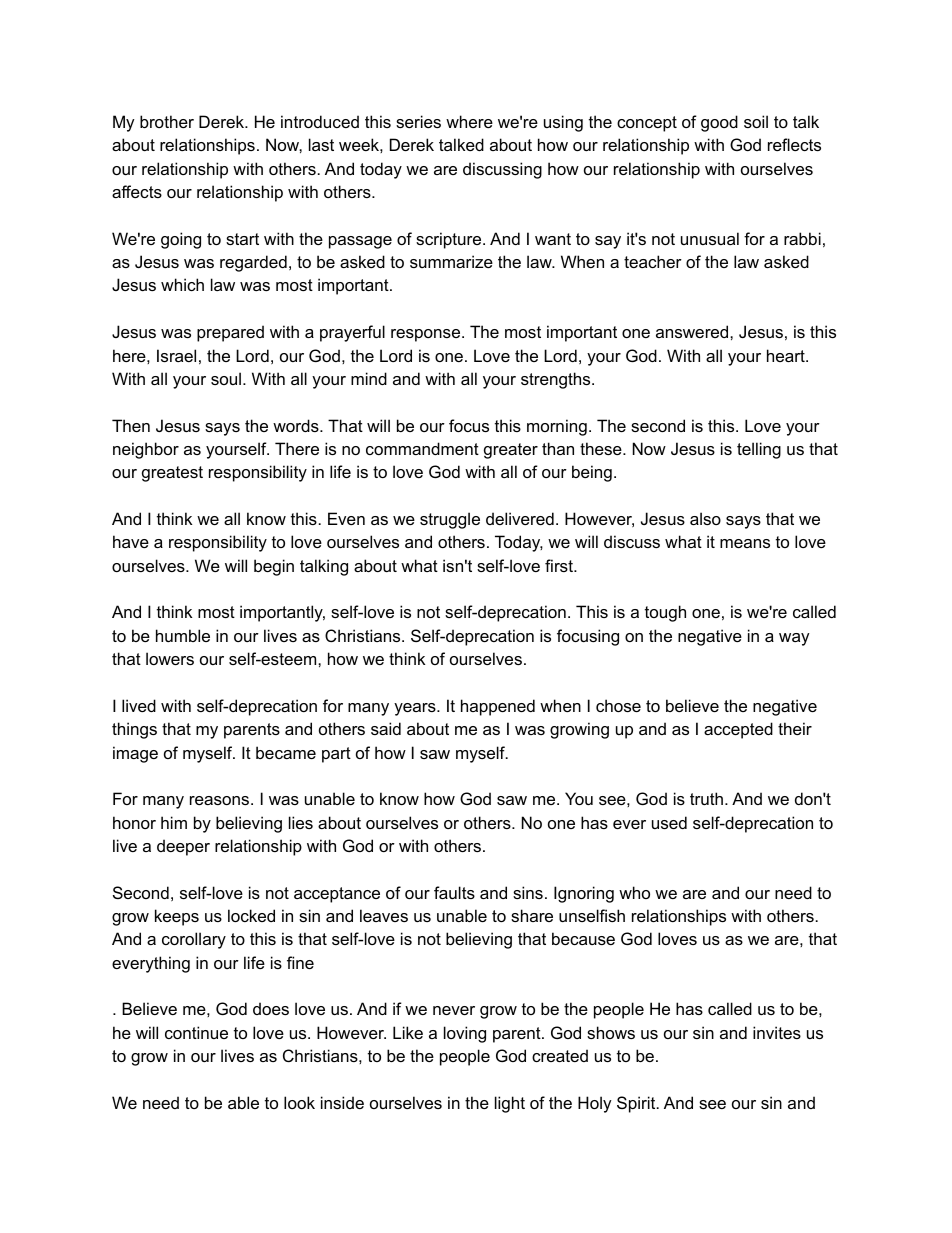 This screenshot has height=1233, width=952. I want to click on happened, so click(498, 707).
